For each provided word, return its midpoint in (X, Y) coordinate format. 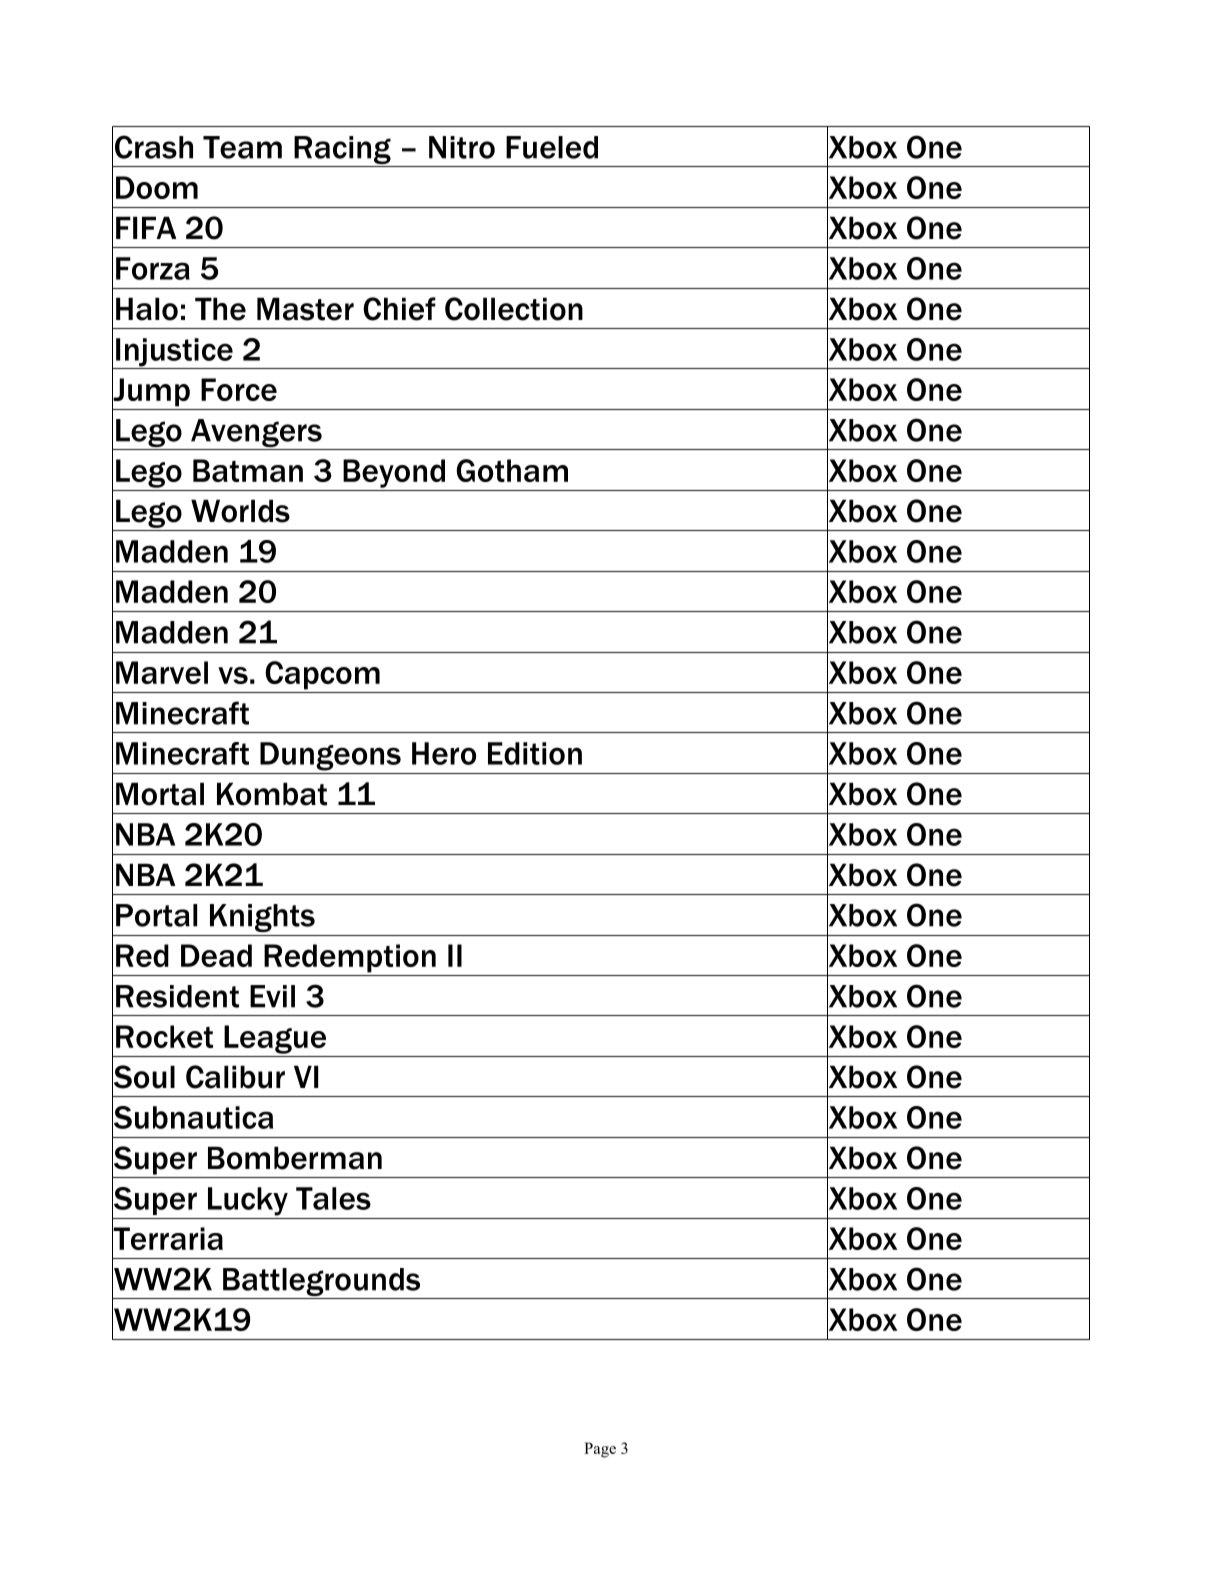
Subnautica (192, 1117)
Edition (535, 753)
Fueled (552, 147)
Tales (333, 1198)
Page (600, 1450)
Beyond (394, 473)
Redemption (350, 958)
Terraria (167, 1239)
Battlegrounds (322, 1283)
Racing (342, 151)
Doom (157, 187)
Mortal (160, 794)
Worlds (240, 511)
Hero (444, 753)
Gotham (512, 470)
